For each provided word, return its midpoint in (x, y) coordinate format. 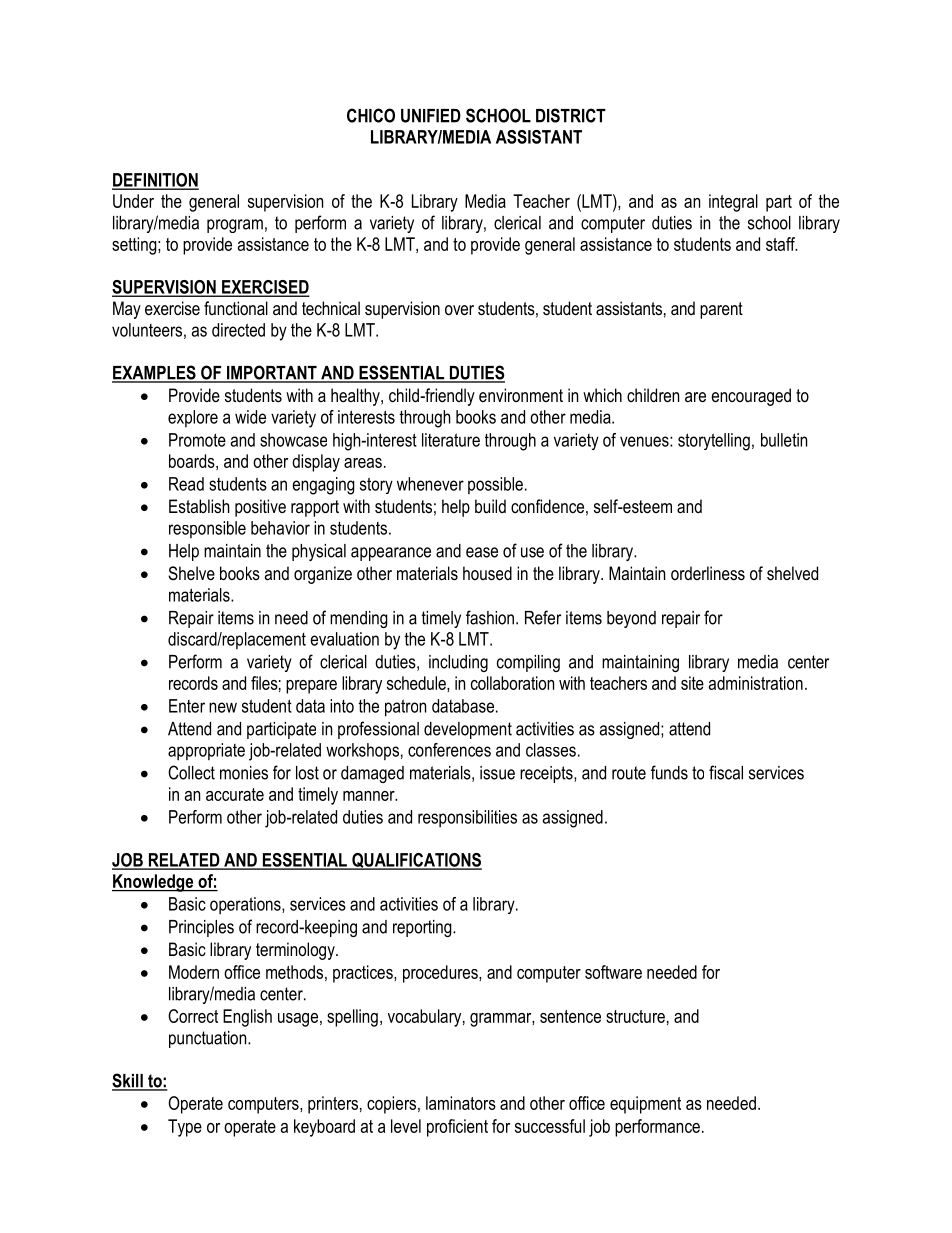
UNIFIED (431, 116)
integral (733, 203)
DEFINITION (155, 181)
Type (185, 1128)
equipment (645, 1105)
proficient (457, 1128)
